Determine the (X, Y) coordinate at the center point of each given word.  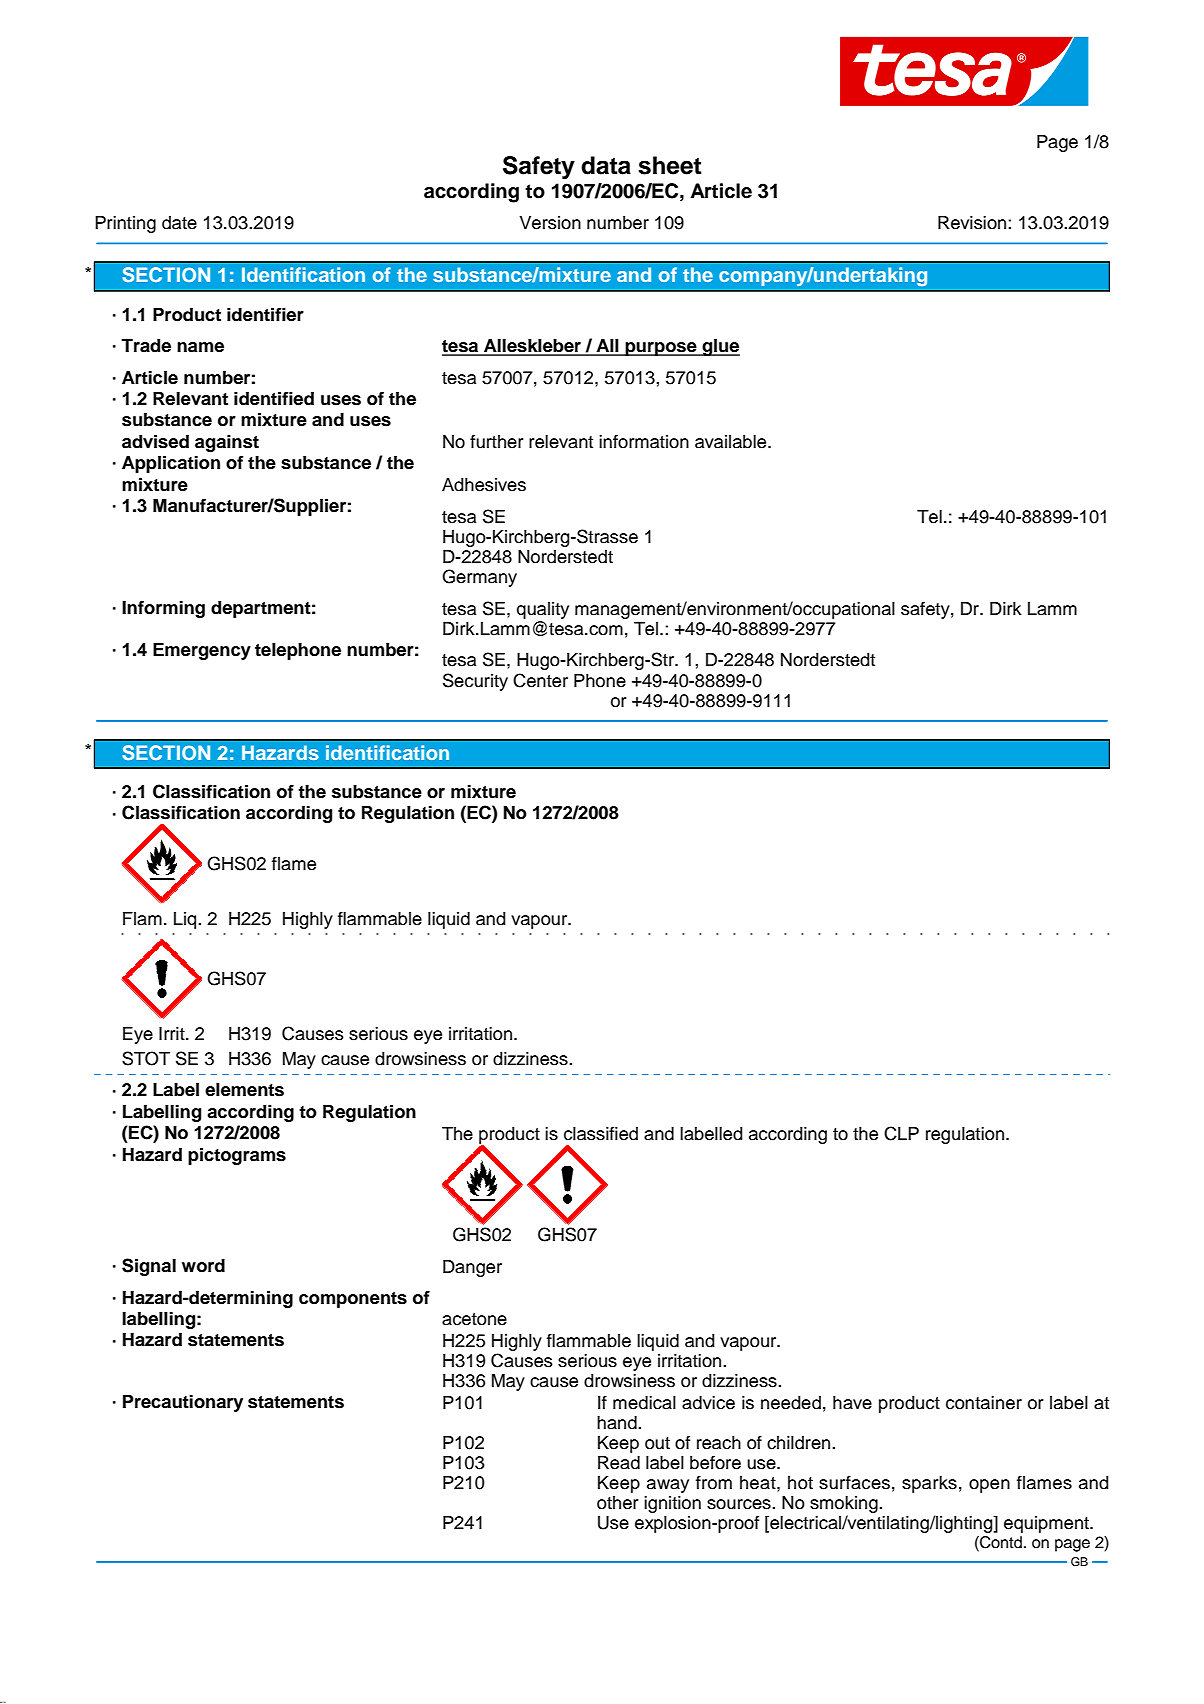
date (179, 223)
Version (550, 223)
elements (244, 1090)
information (644, 441)
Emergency (202, 651)
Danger (472, 1268)
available (732, 442)
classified (601, 1133)
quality (543, 610)
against (227, 443)
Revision (973, 223)
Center (540, 680)
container (984, 1403)
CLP (901, 1133)
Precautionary (183, 1403)
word (203, 1266)
